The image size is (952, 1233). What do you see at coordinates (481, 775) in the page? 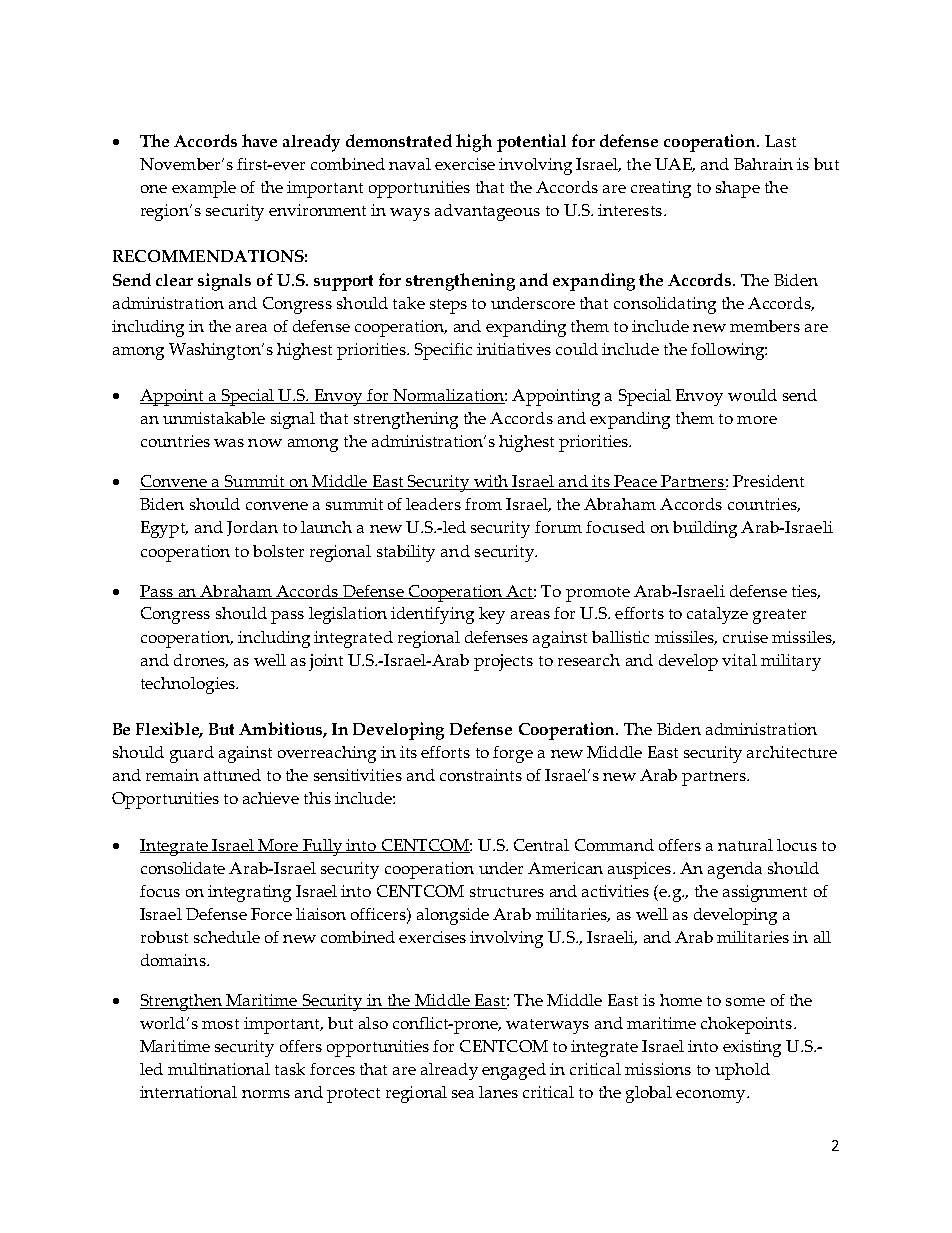
I see `constraints` at bounding box center [481, 775].
